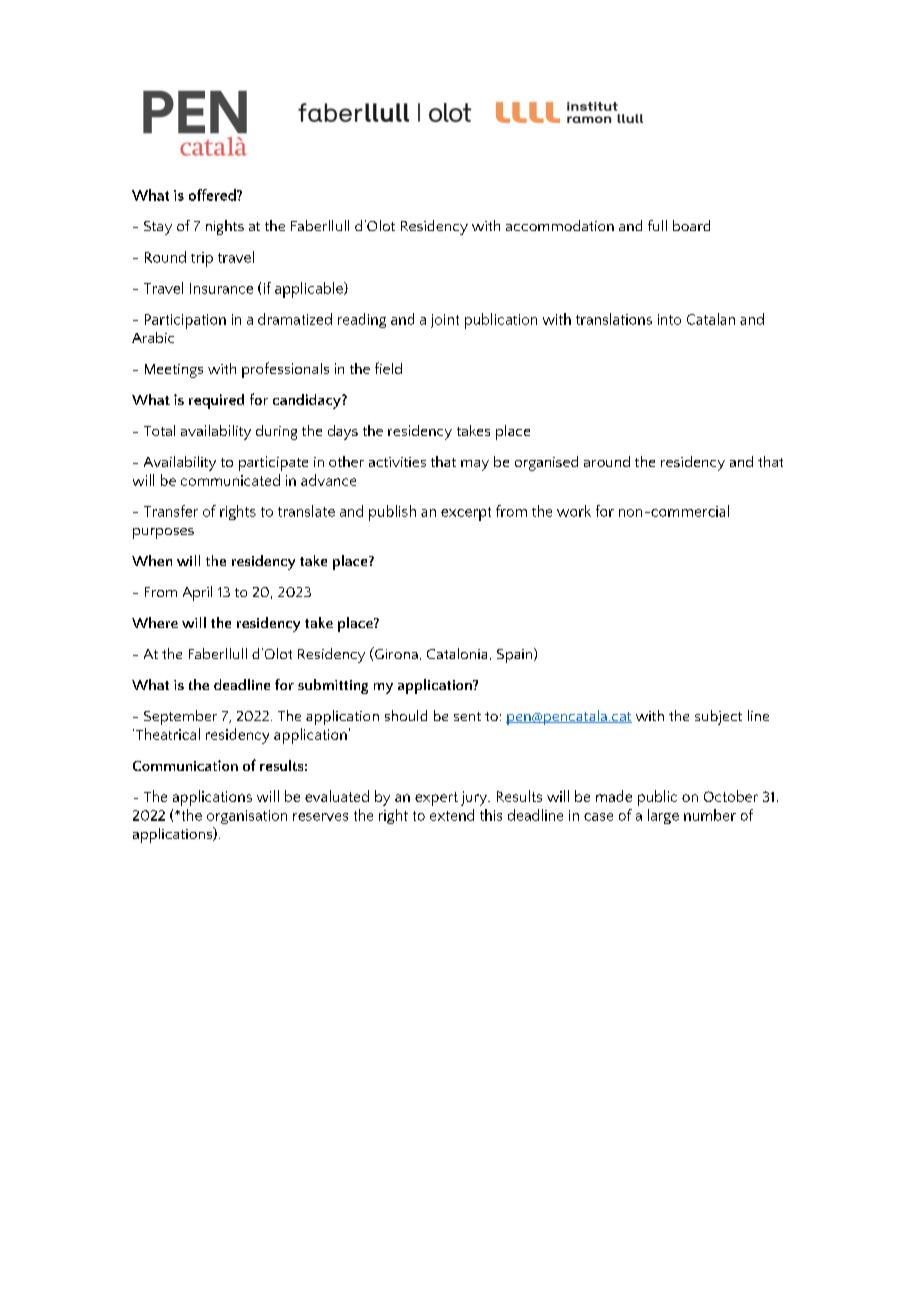  What do you see at coordinates (247, 817) in the image?
I see `organisation` at bounding box center [247, 817].
